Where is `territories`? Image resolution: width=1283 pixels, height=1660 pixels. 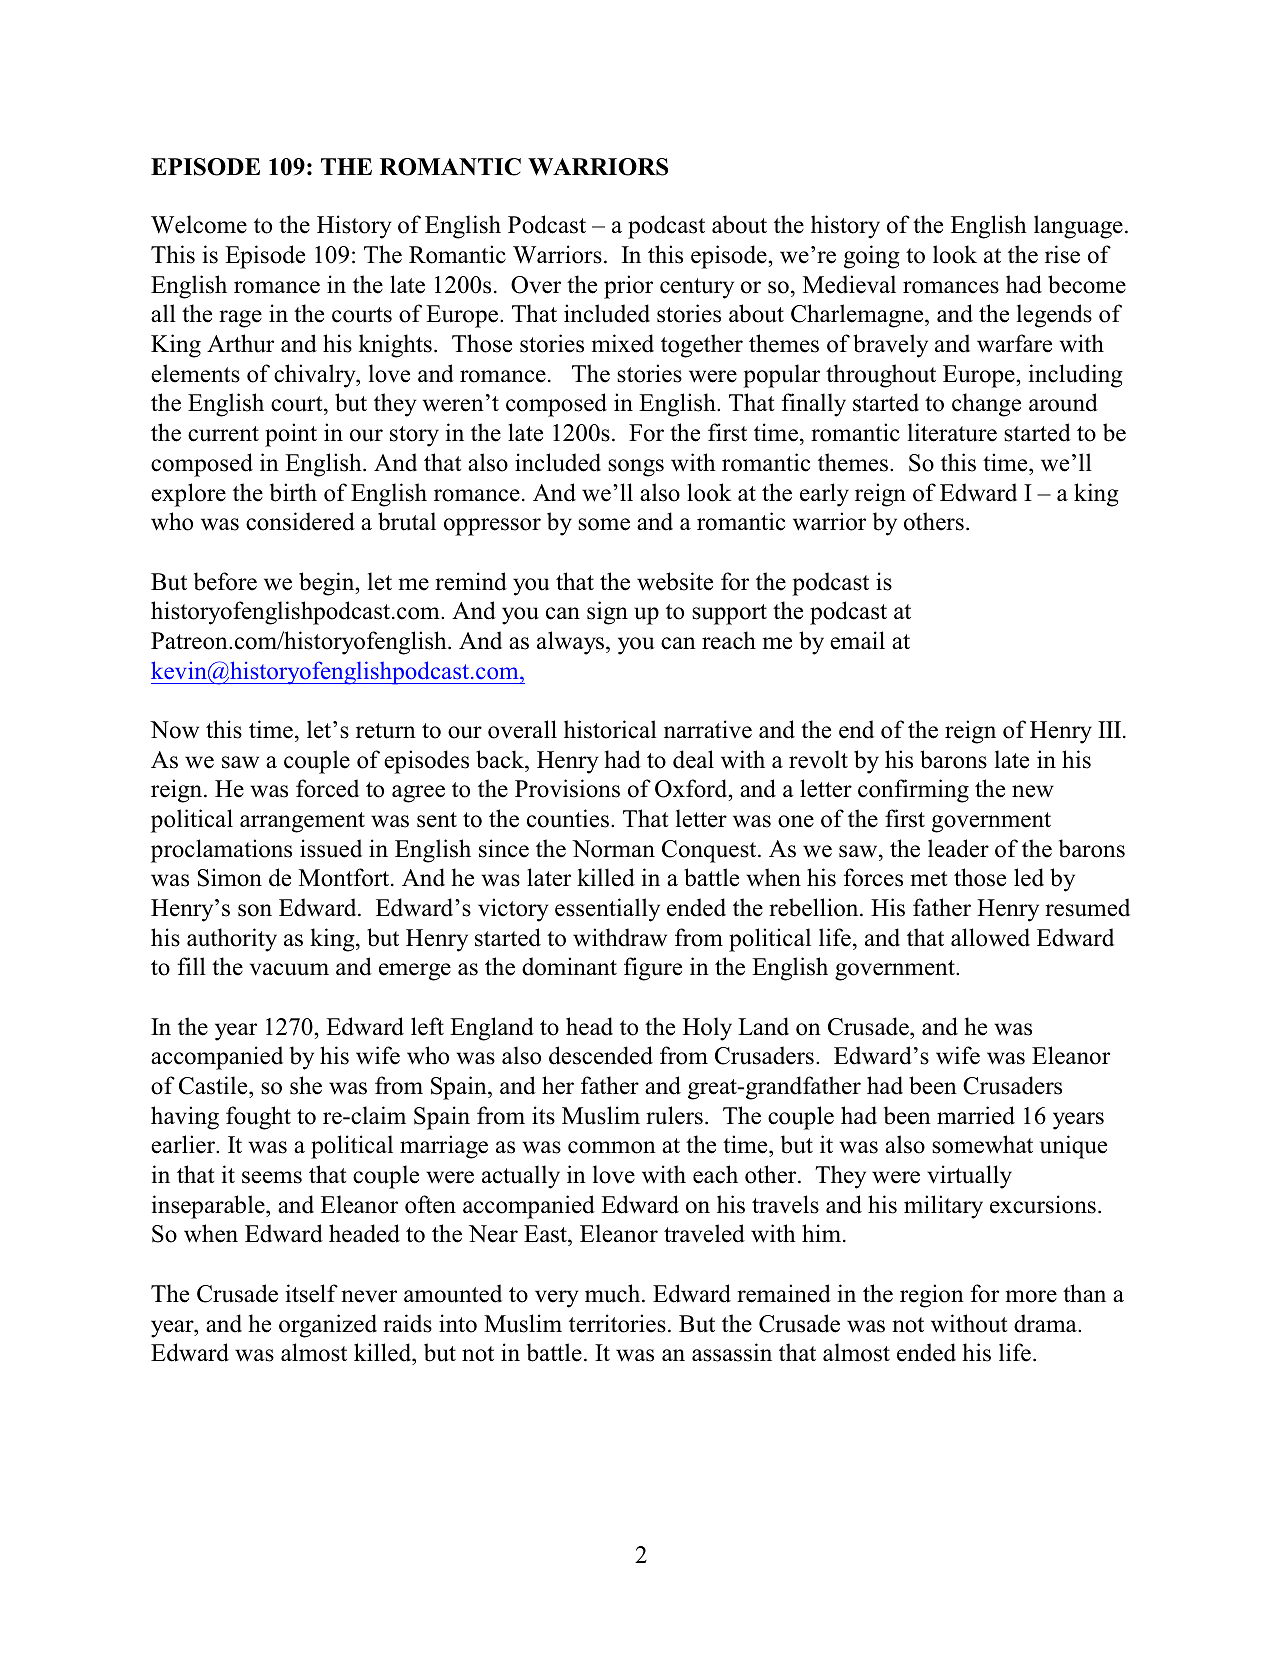
territories is located at coordinates (617, 1323).
